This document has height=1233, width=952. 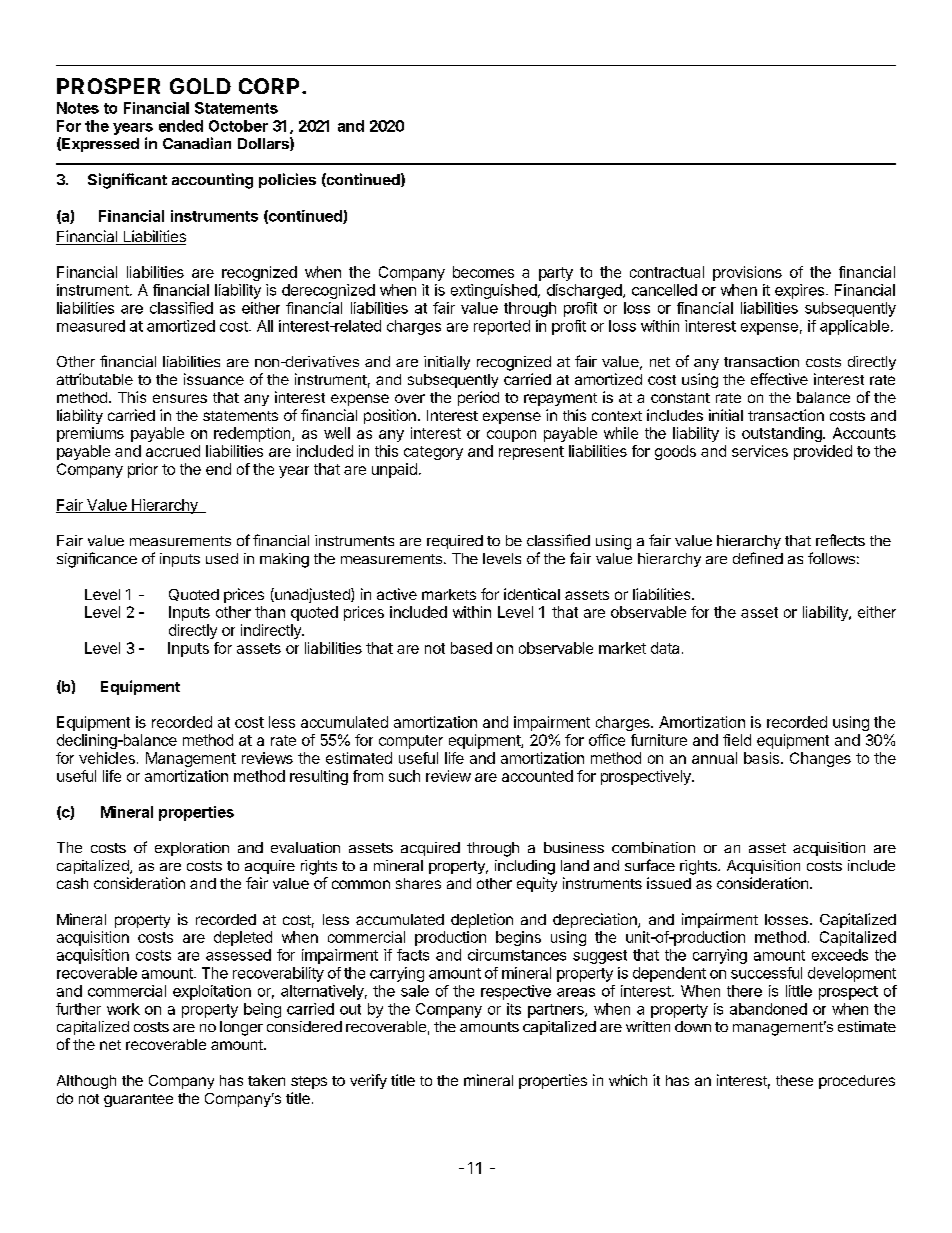 I want to click on effective, so click(x=779, y=379).
